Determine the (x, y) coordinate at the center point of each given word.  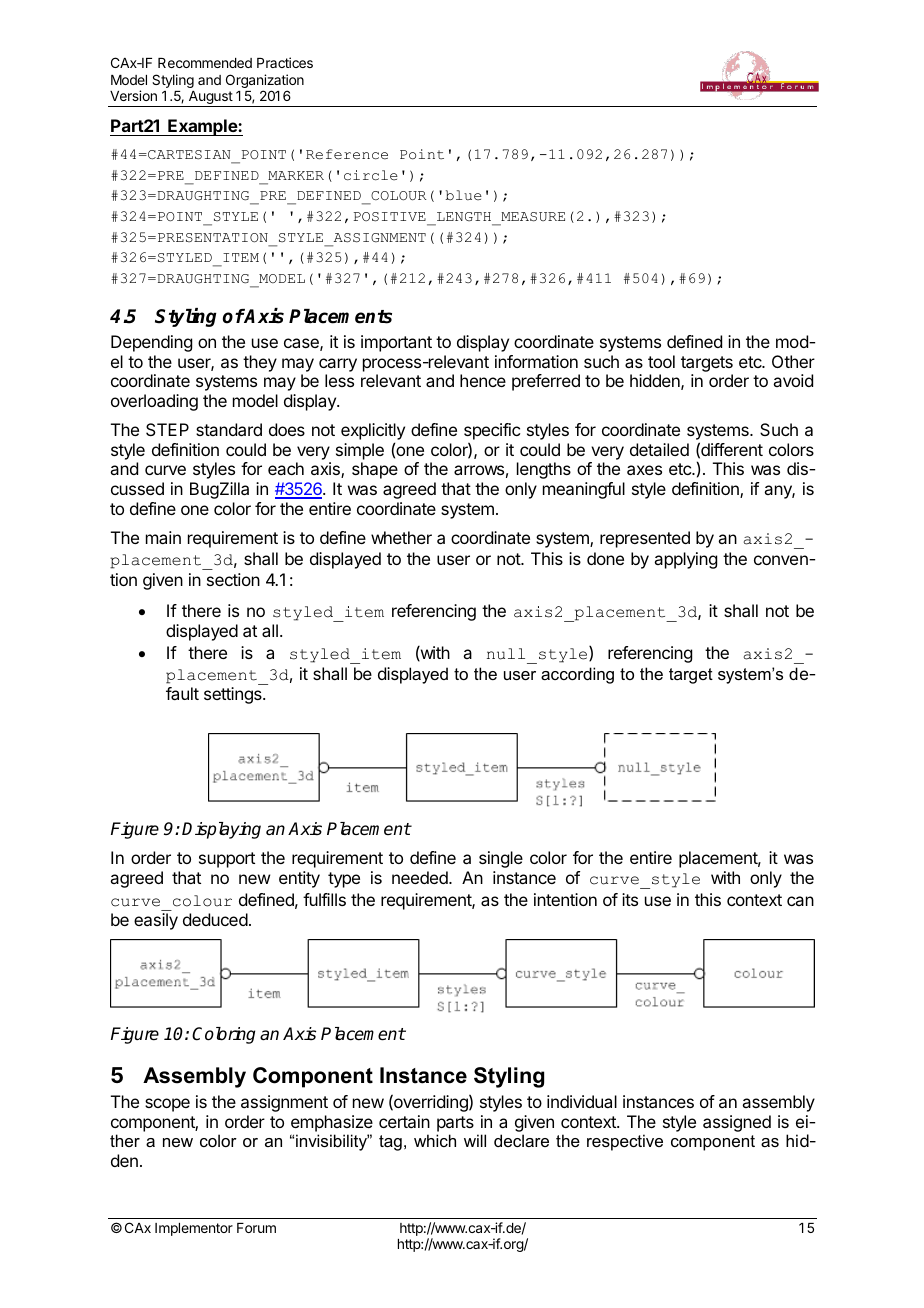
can (800, 901)
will (475, 1140)
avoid (793, 380)
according (577, 675)
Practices (285, 62)
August (210, 99)
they (260, 363)
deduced (215, 919)
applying (685, 560)
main (163, 537)
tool (661, 361)
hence (483, 380)
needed (421, 877)
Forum (256, 1228)
